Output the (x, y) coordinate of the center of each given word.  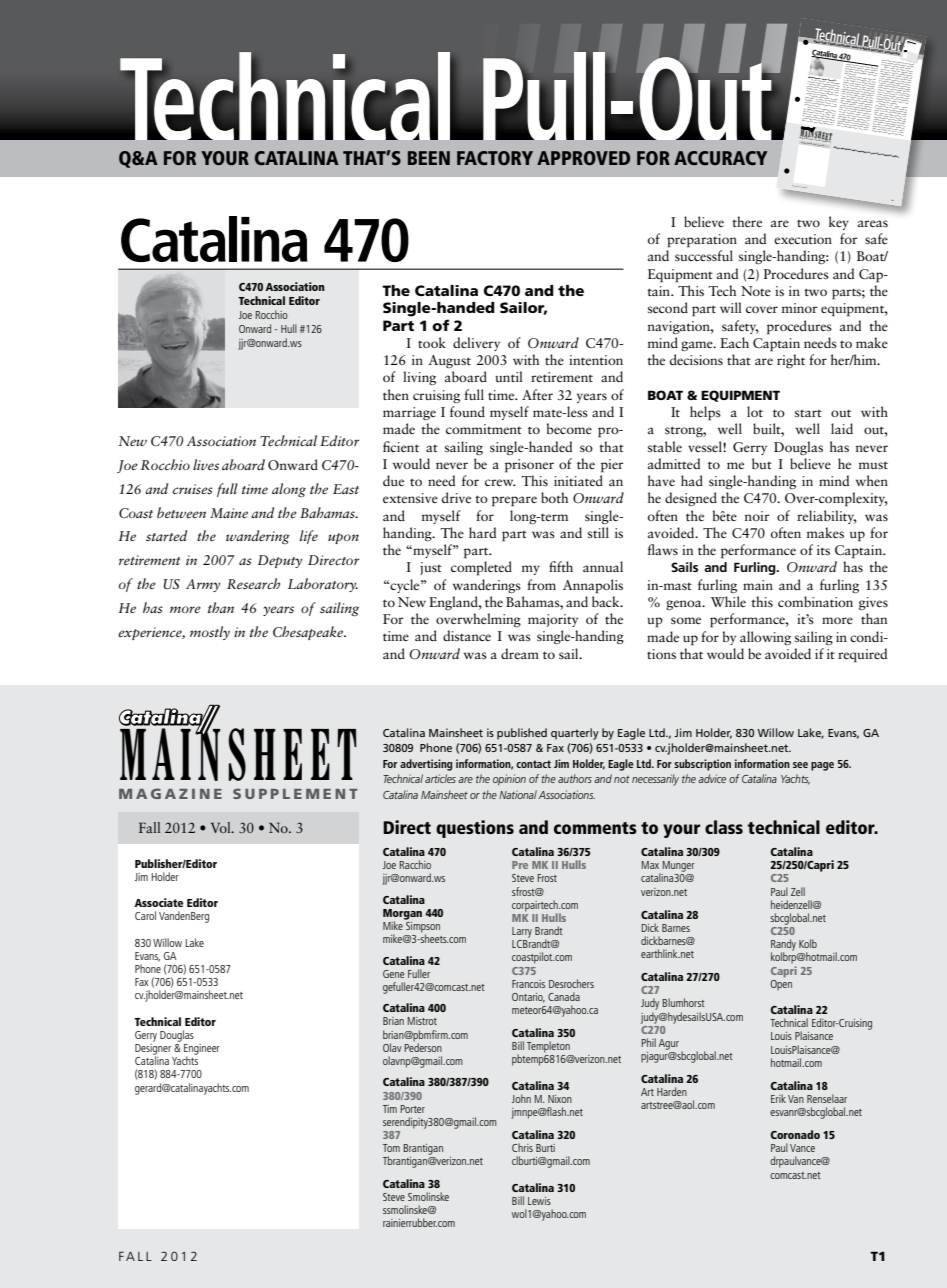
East (346, 489)
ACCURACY (720, 158)
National (518, 794)
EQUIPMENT (740, 396)
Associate (158, 902)
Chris (522, 1147)
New (133, 441)
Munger (679, 866)
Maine (229, 513)
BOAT (665, 395)
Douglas (177, 1036)
